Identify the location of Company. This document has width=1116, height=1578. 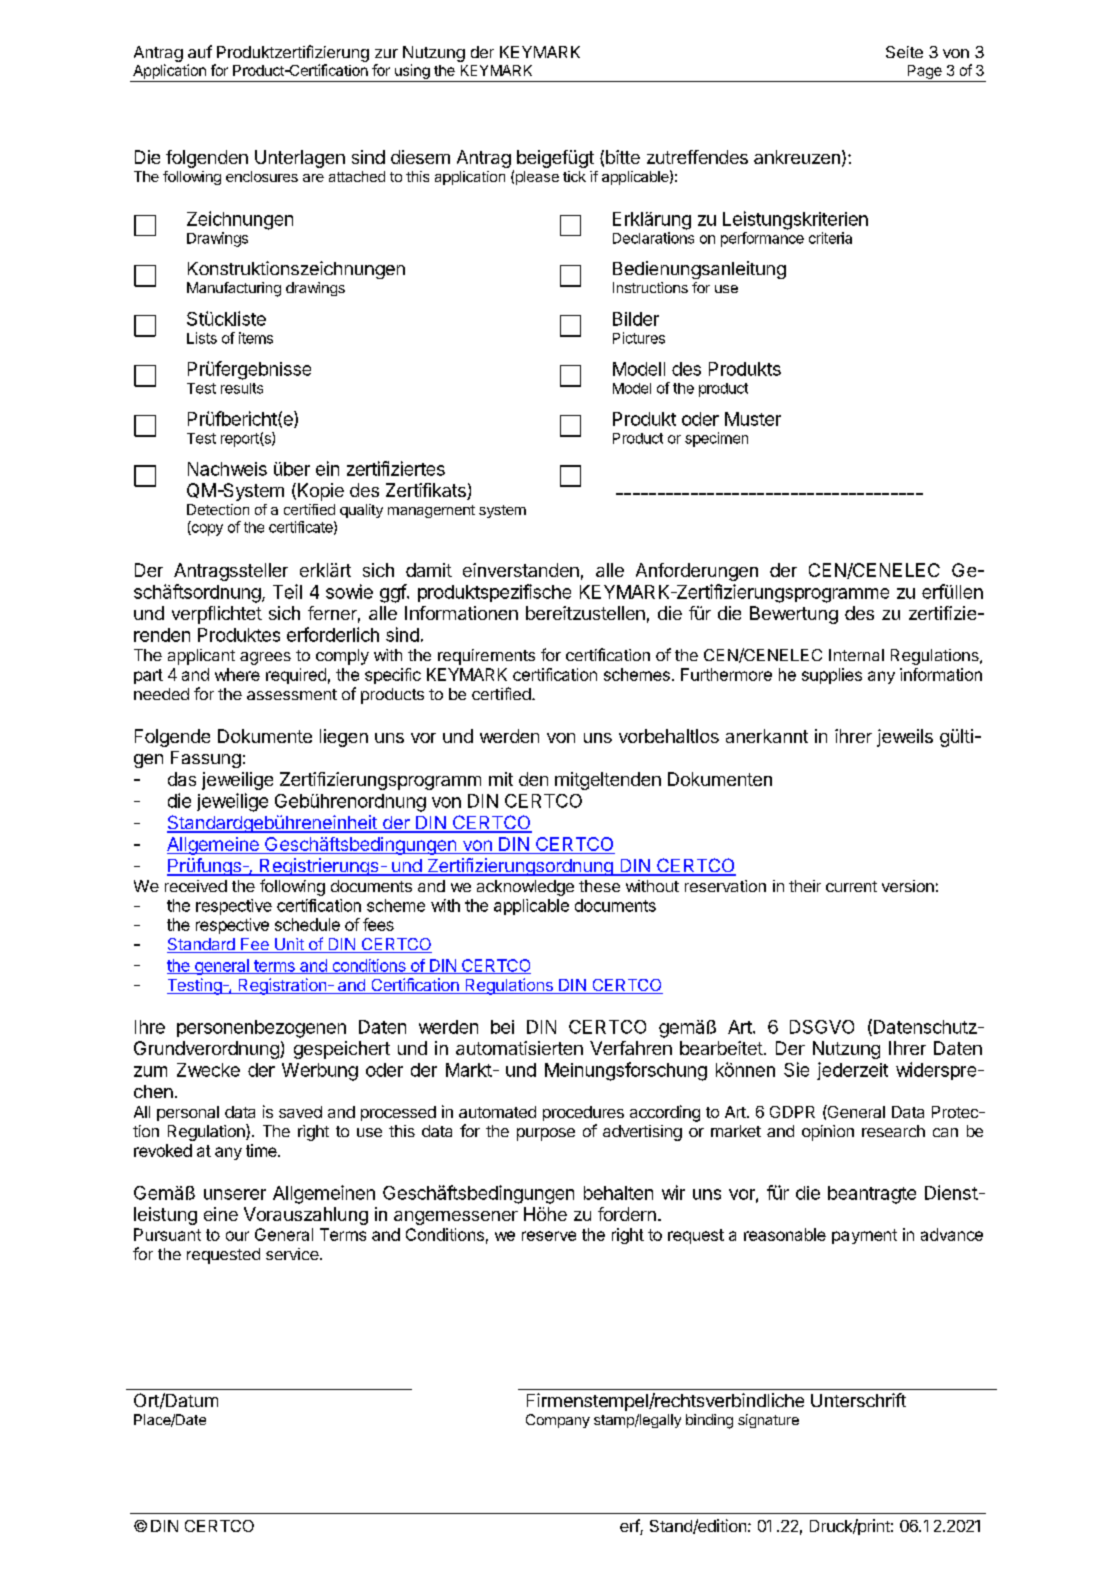
(558, 1421).
